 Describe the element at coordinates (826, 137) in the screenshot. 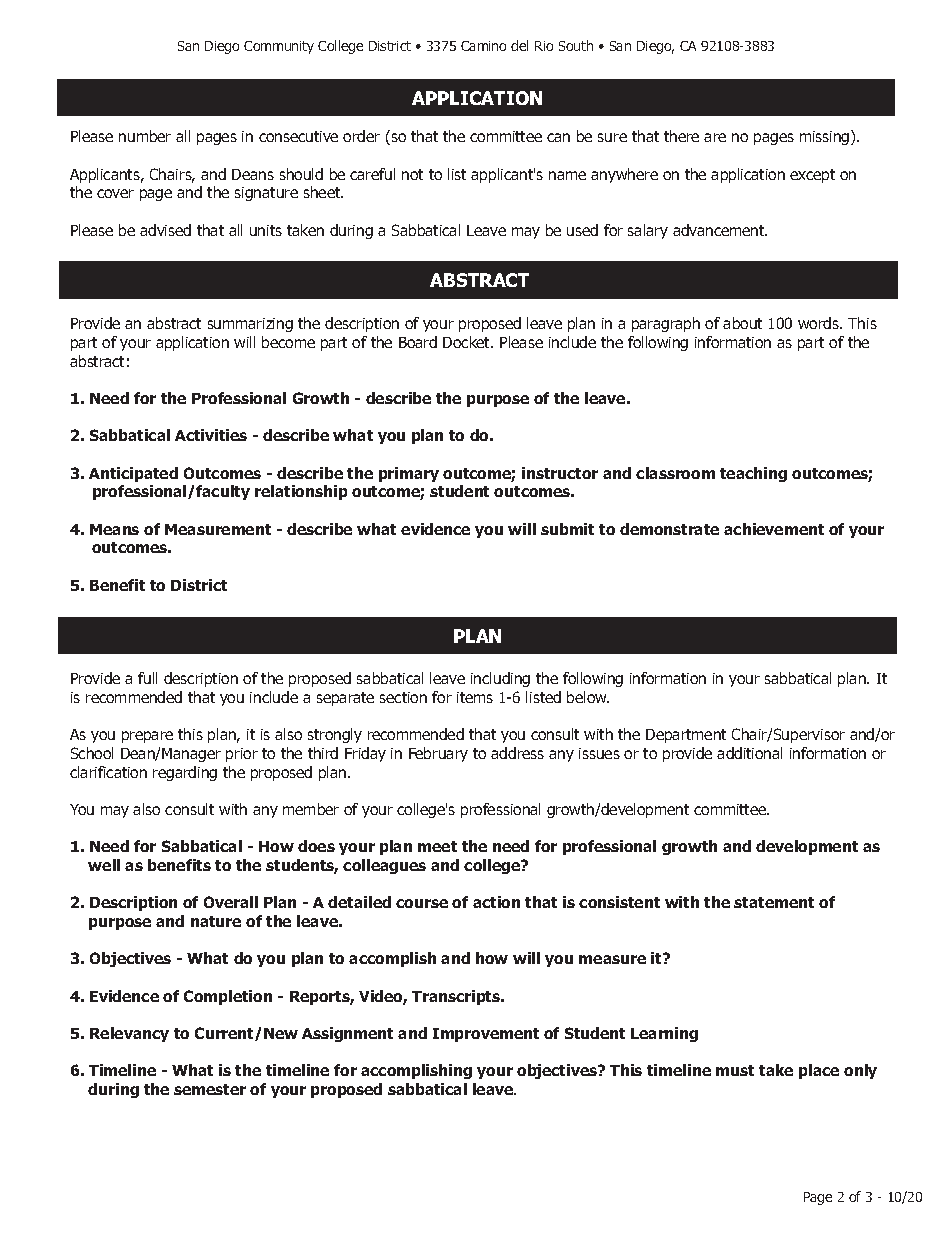

I see `missing` at that location.
